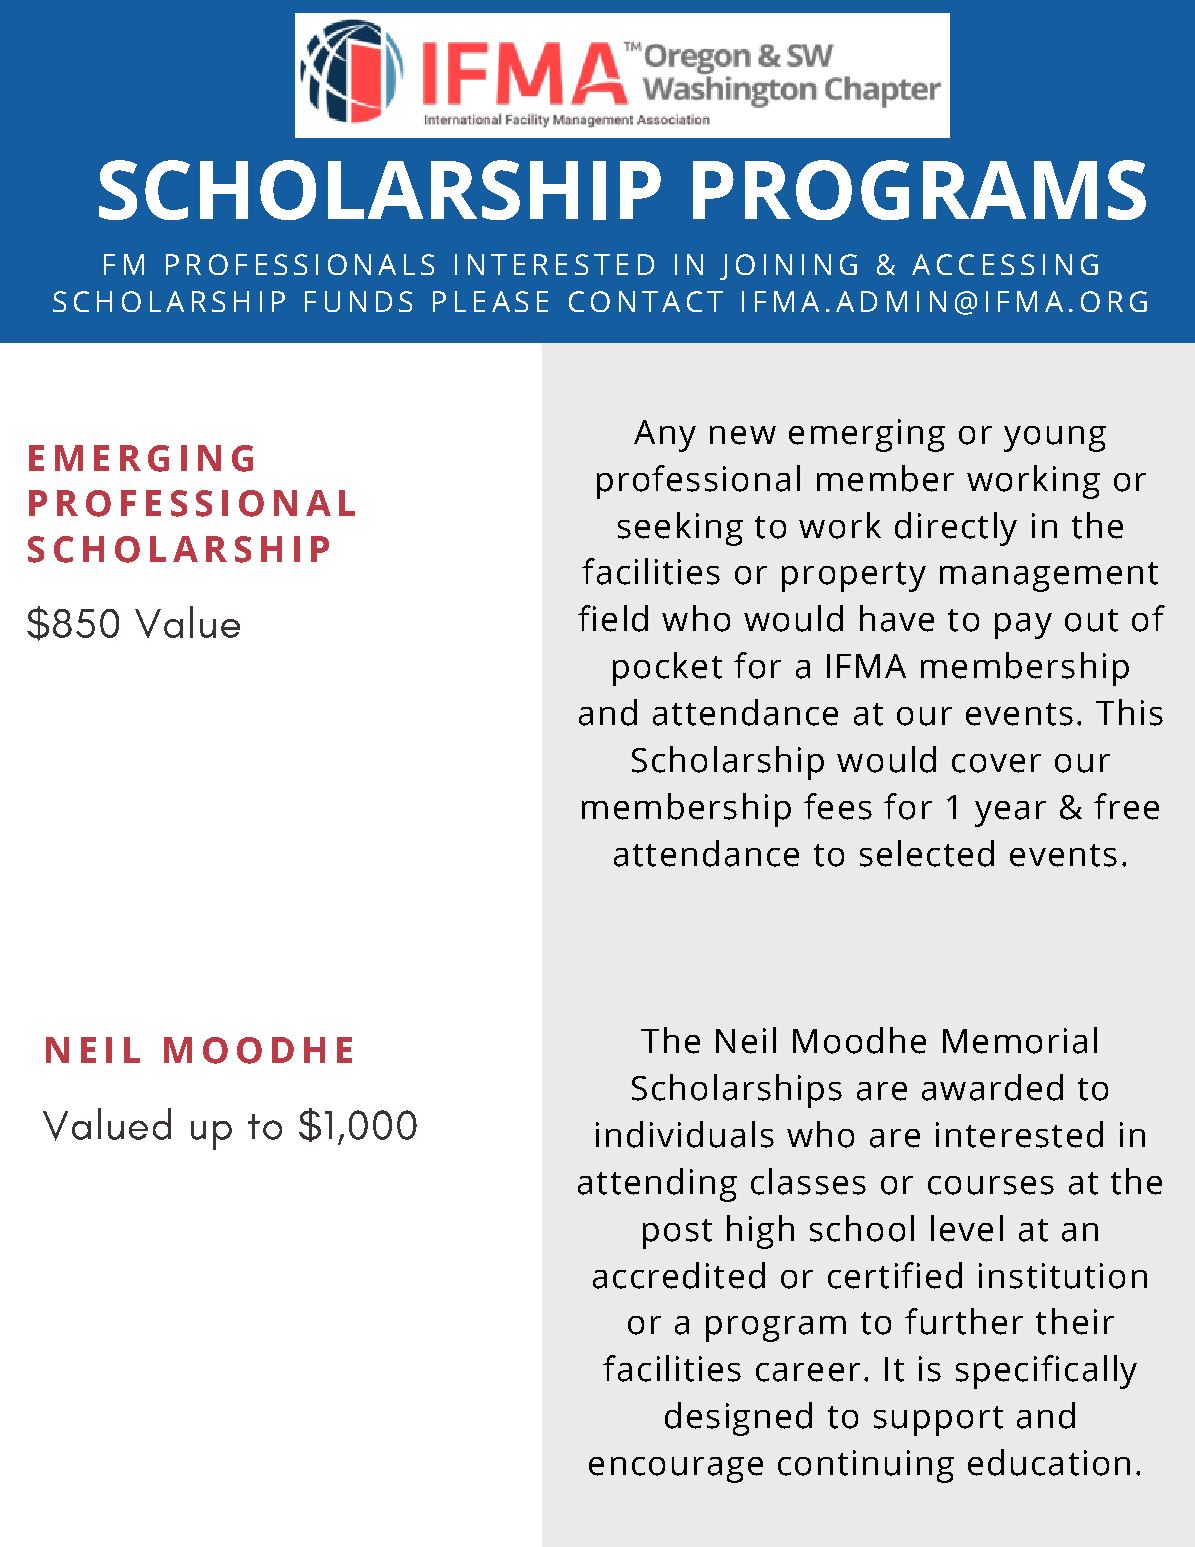 This image has height=1547, width=1195. I want to click on Memorial, so click(1020, 1040).
